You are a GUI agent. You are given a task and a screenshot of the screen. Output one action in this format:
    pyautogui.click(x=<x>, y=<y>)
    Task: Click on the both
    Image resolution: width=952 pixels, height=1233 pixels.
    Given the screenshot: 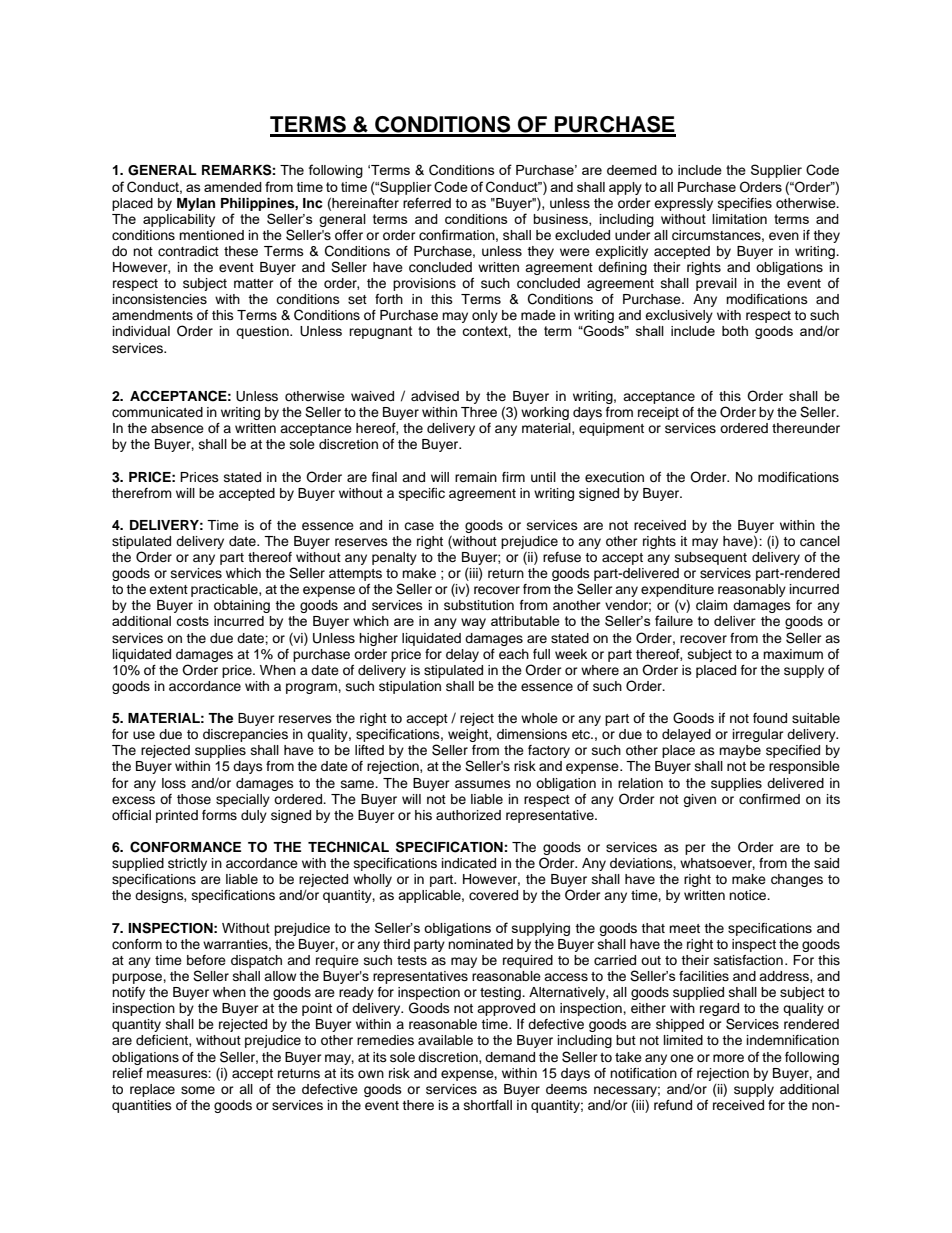 What is the action you would take?
    pyautogui.click(x=735, y=331)
